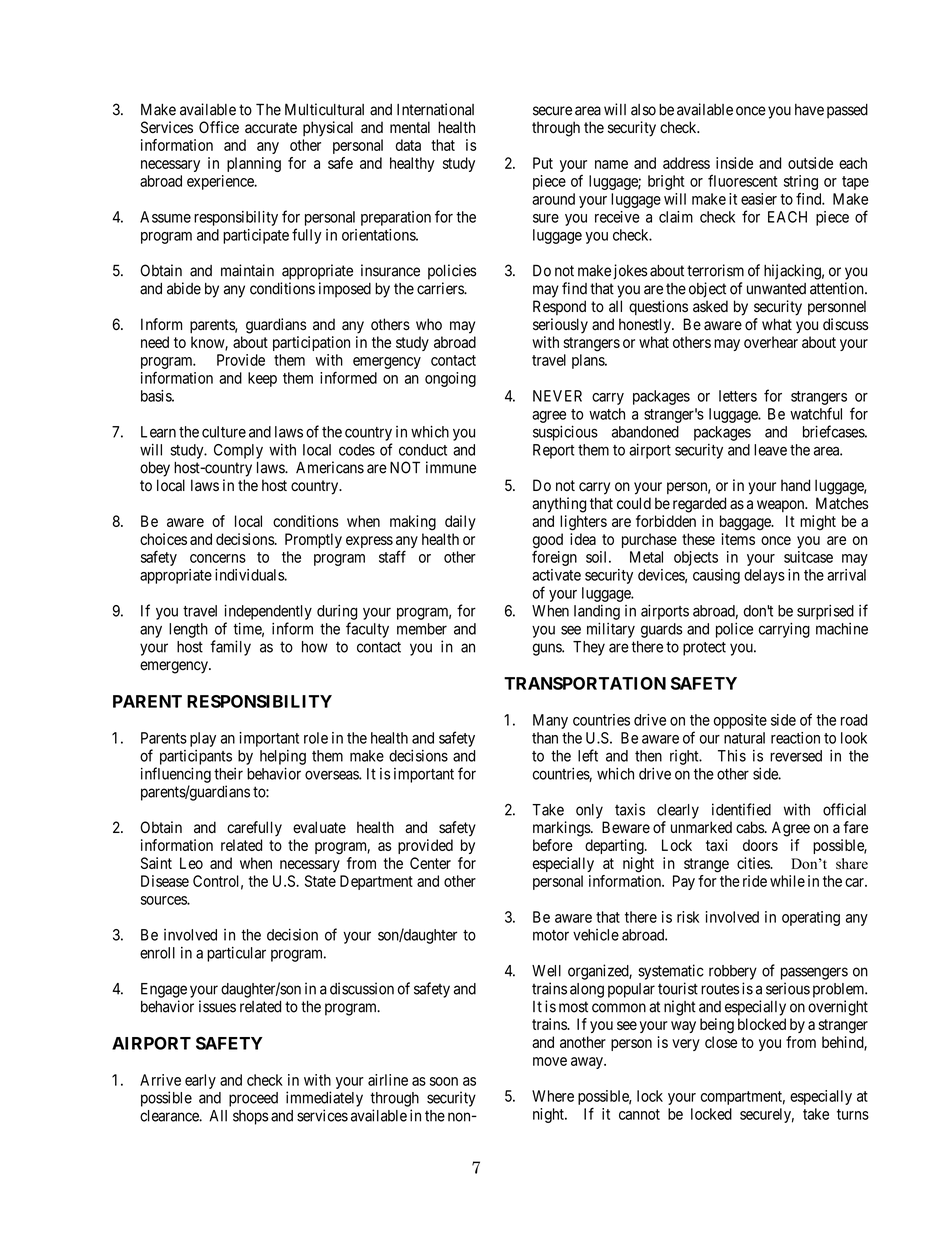 This screenshot has width=952, height=1233. I want to click on guns, so click(548, 649).
